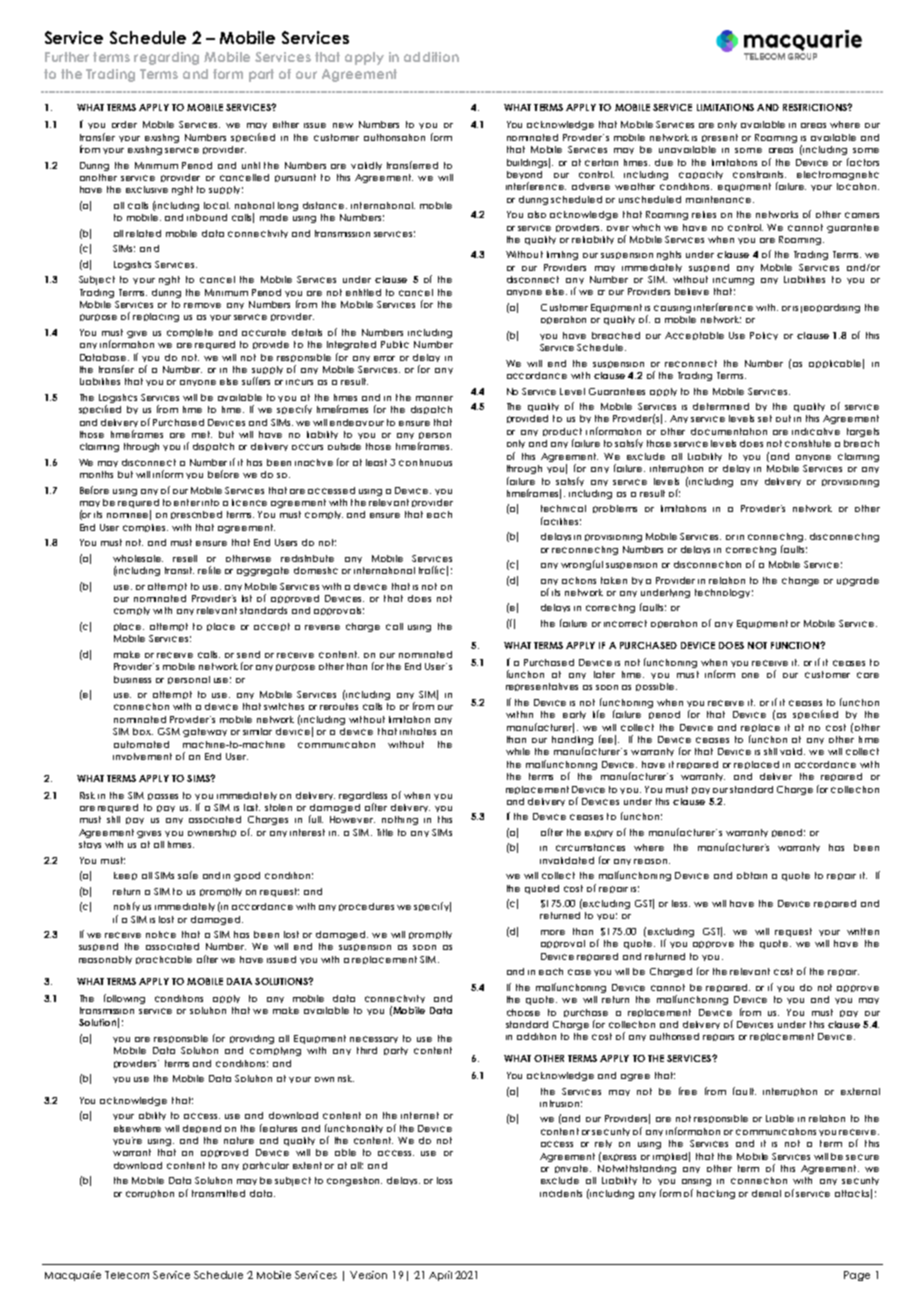 This image has width=924, height=1308. Describe the element at coordinates (394, 137) in the image. I see `authorisation` at that location.
